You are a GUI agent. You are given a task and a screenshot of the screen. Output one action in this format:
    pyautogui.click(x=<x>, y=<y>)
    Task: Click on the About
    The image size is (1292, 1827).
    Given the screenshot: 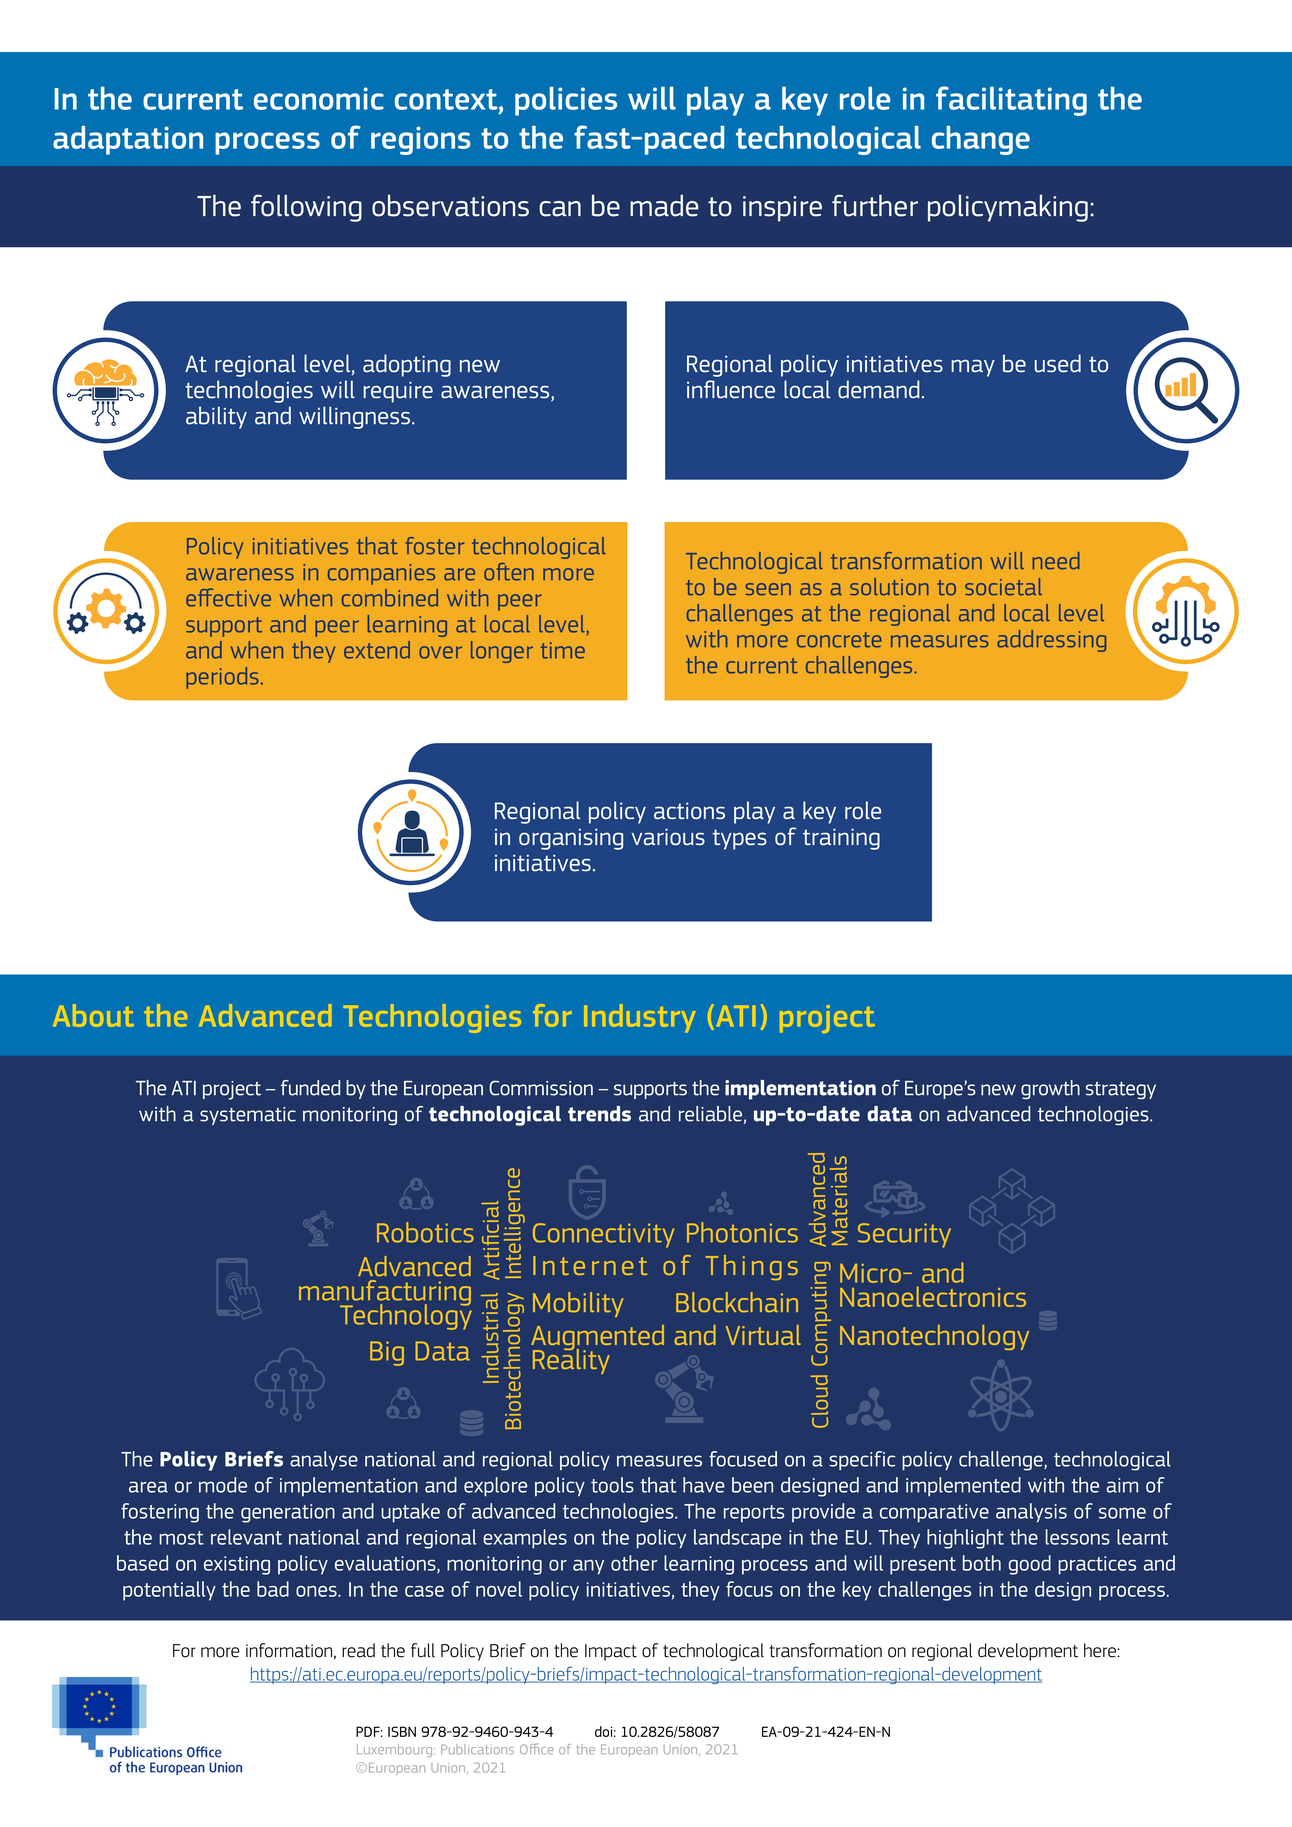 What is the action you would take?
    pyautogui.click(x=93, y=1015)
